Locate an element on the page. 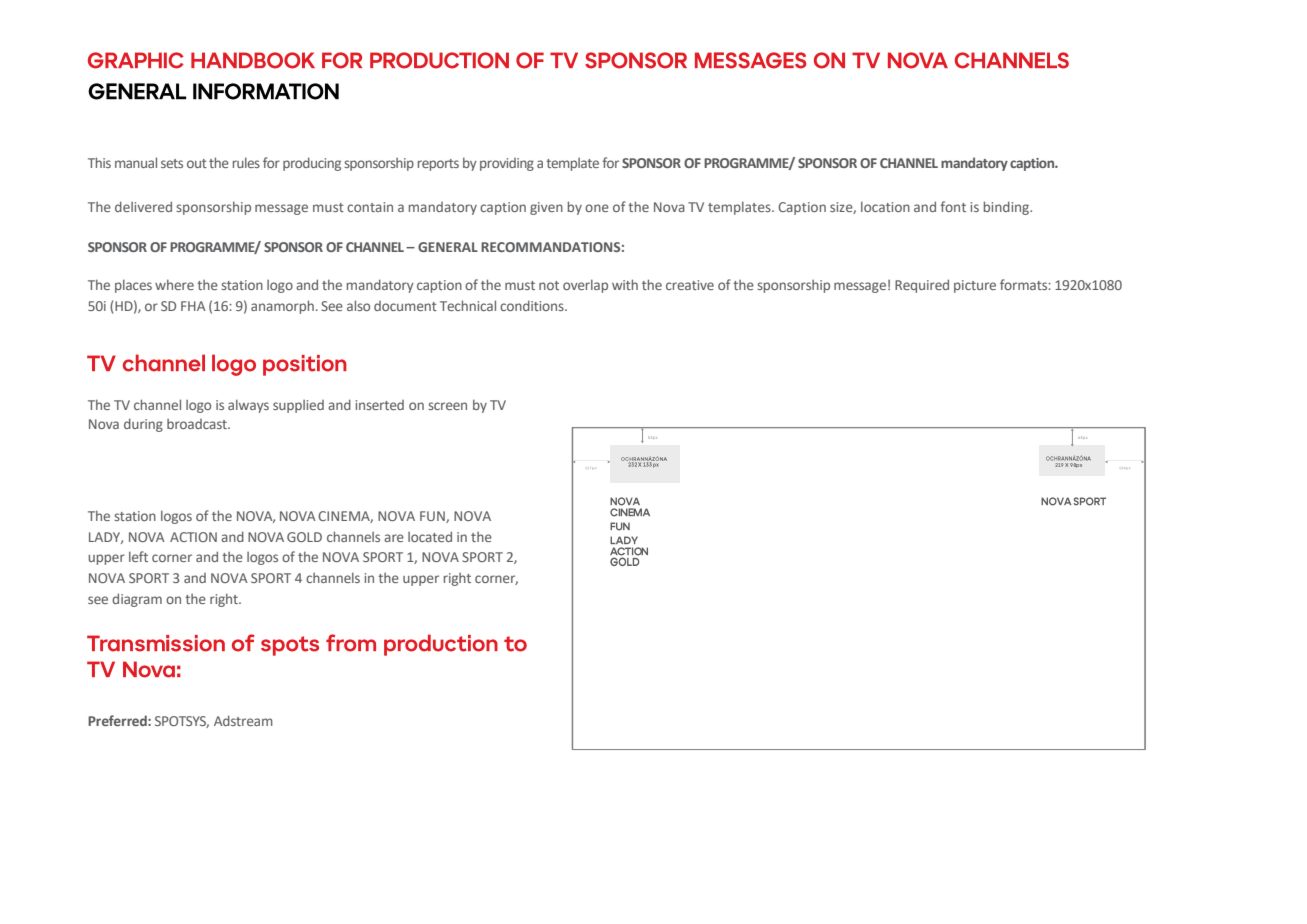 The height and width of the page is (924, 1307). location is located at coordinates (885, 206).
